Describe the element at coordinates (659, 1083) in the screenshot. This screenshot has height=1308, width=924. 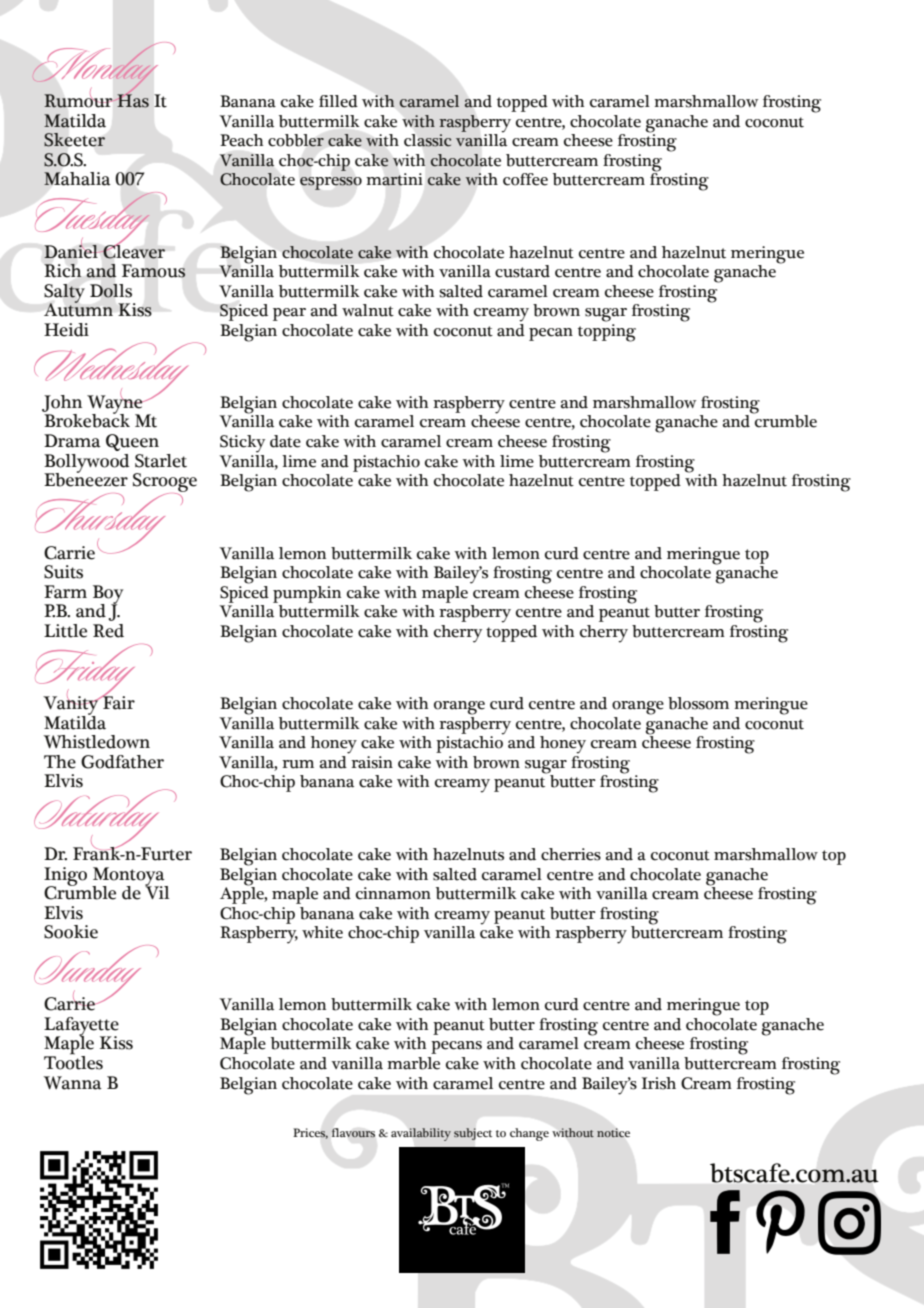
I see `Irish` at that location.
